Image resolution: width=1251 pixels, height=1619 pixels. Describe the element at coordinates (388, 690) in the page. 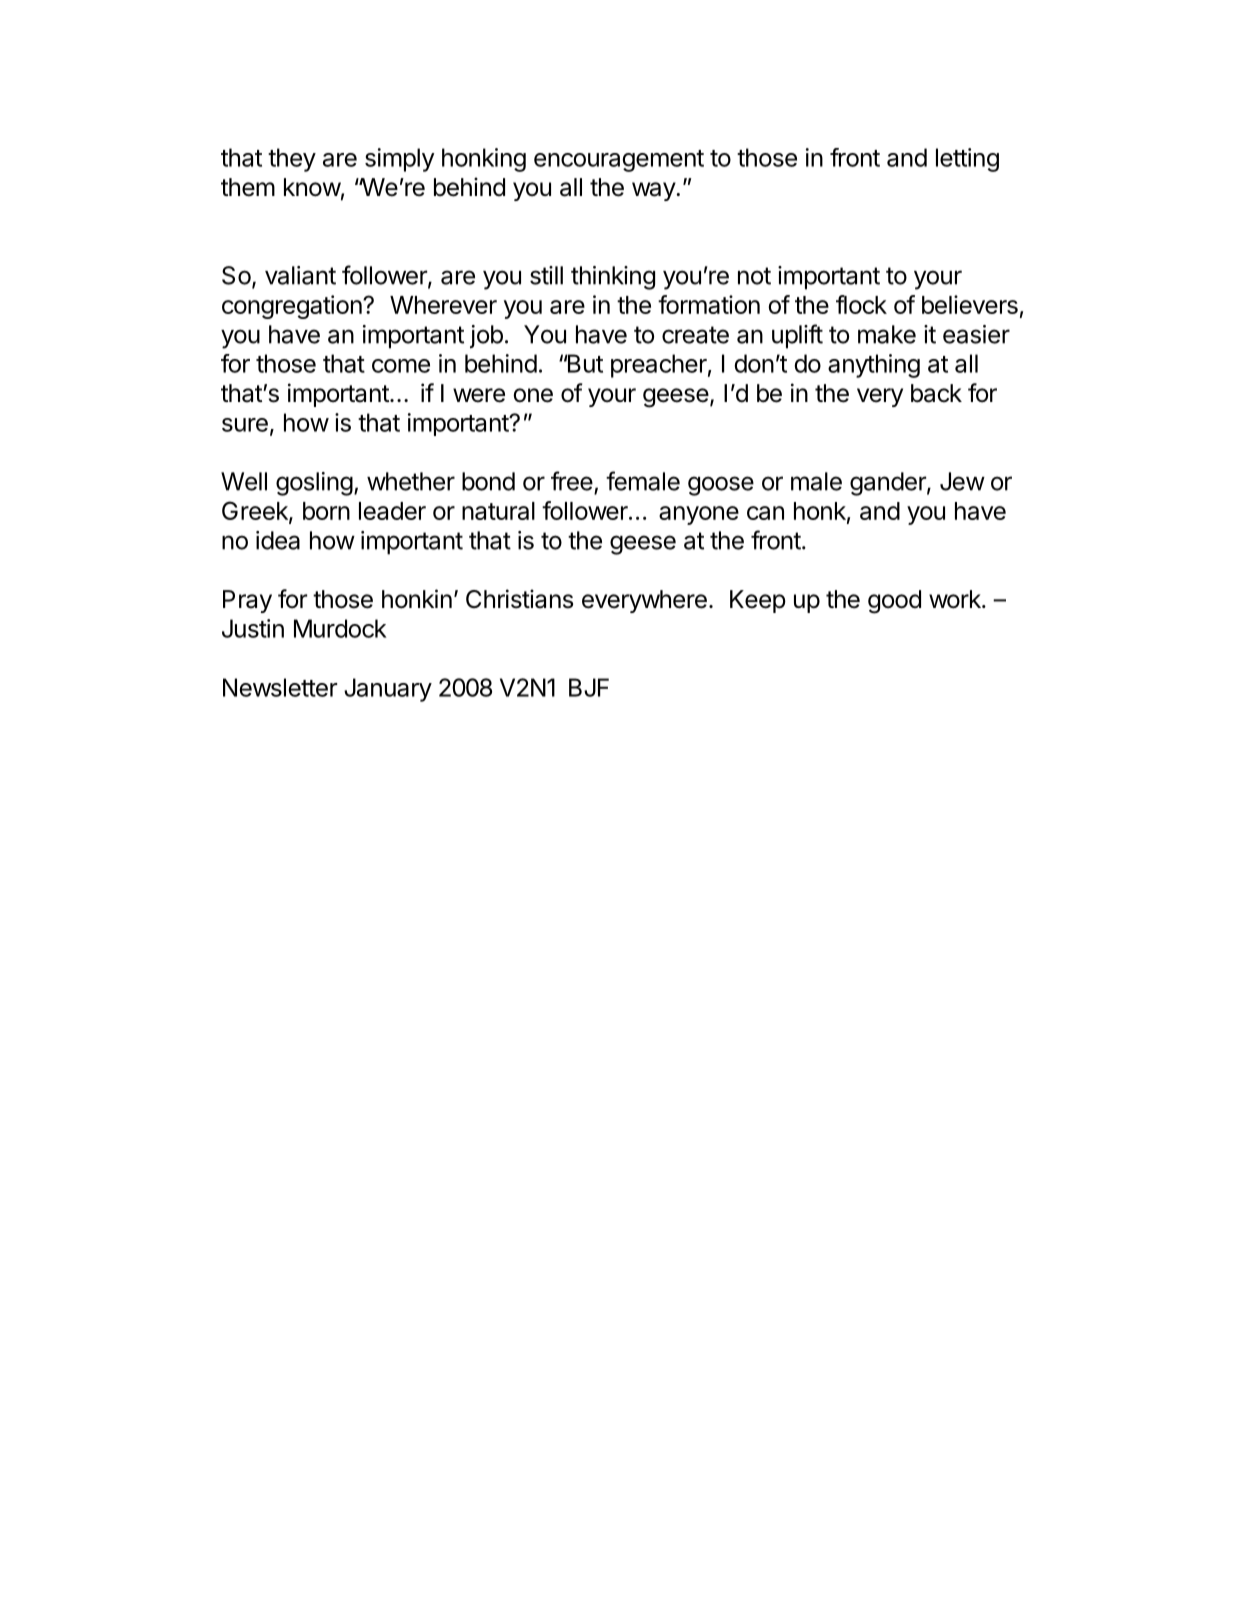

I see `January` at that location.
